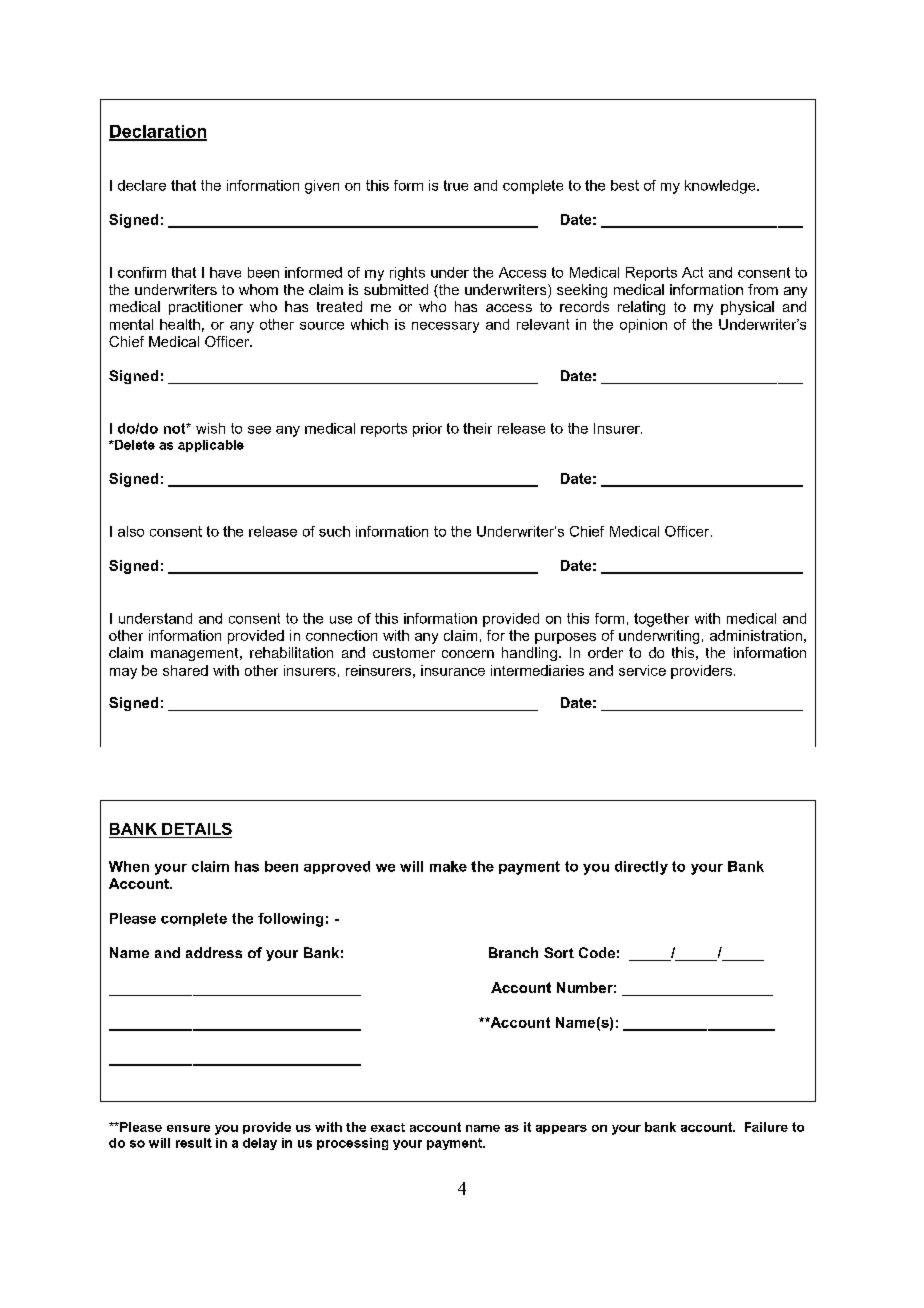  I want to click on ensure, so click(188, 1128).
